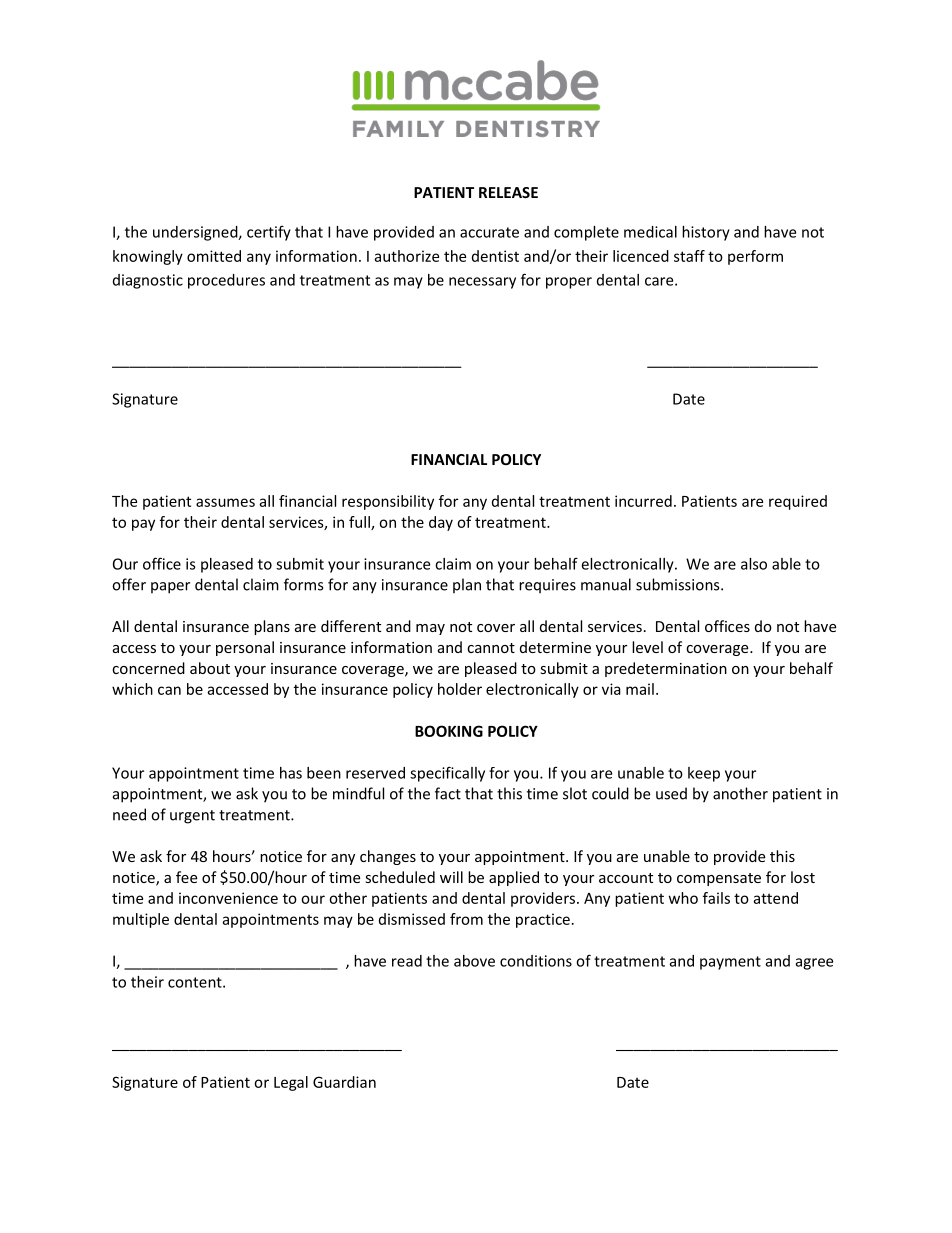 The width and height of the screenshot is (952, 1233). I want to click on Guardian, so click(344, 1082).
